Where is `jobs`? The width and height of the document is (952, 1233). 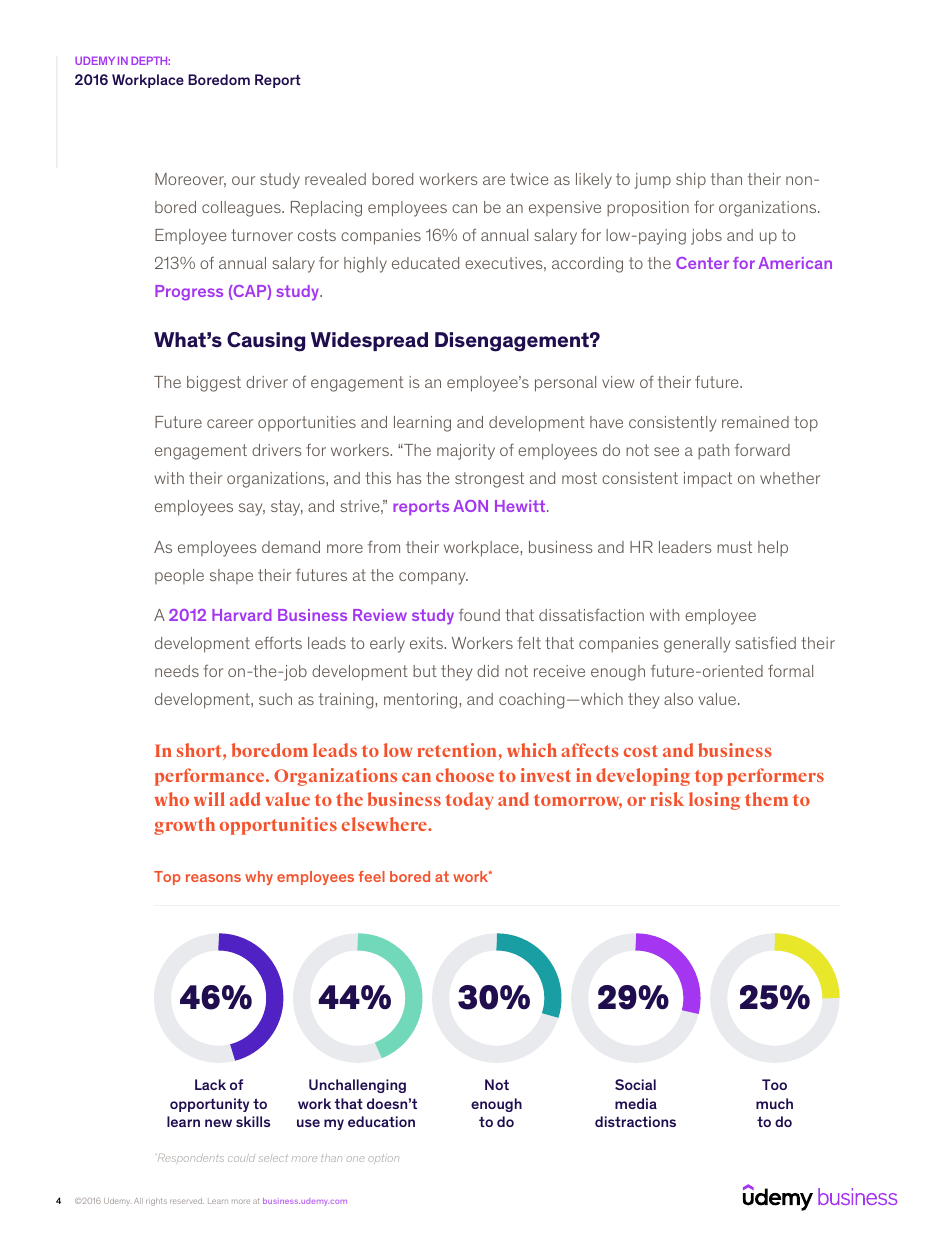 jobs is located at coordinates (706, 237).
